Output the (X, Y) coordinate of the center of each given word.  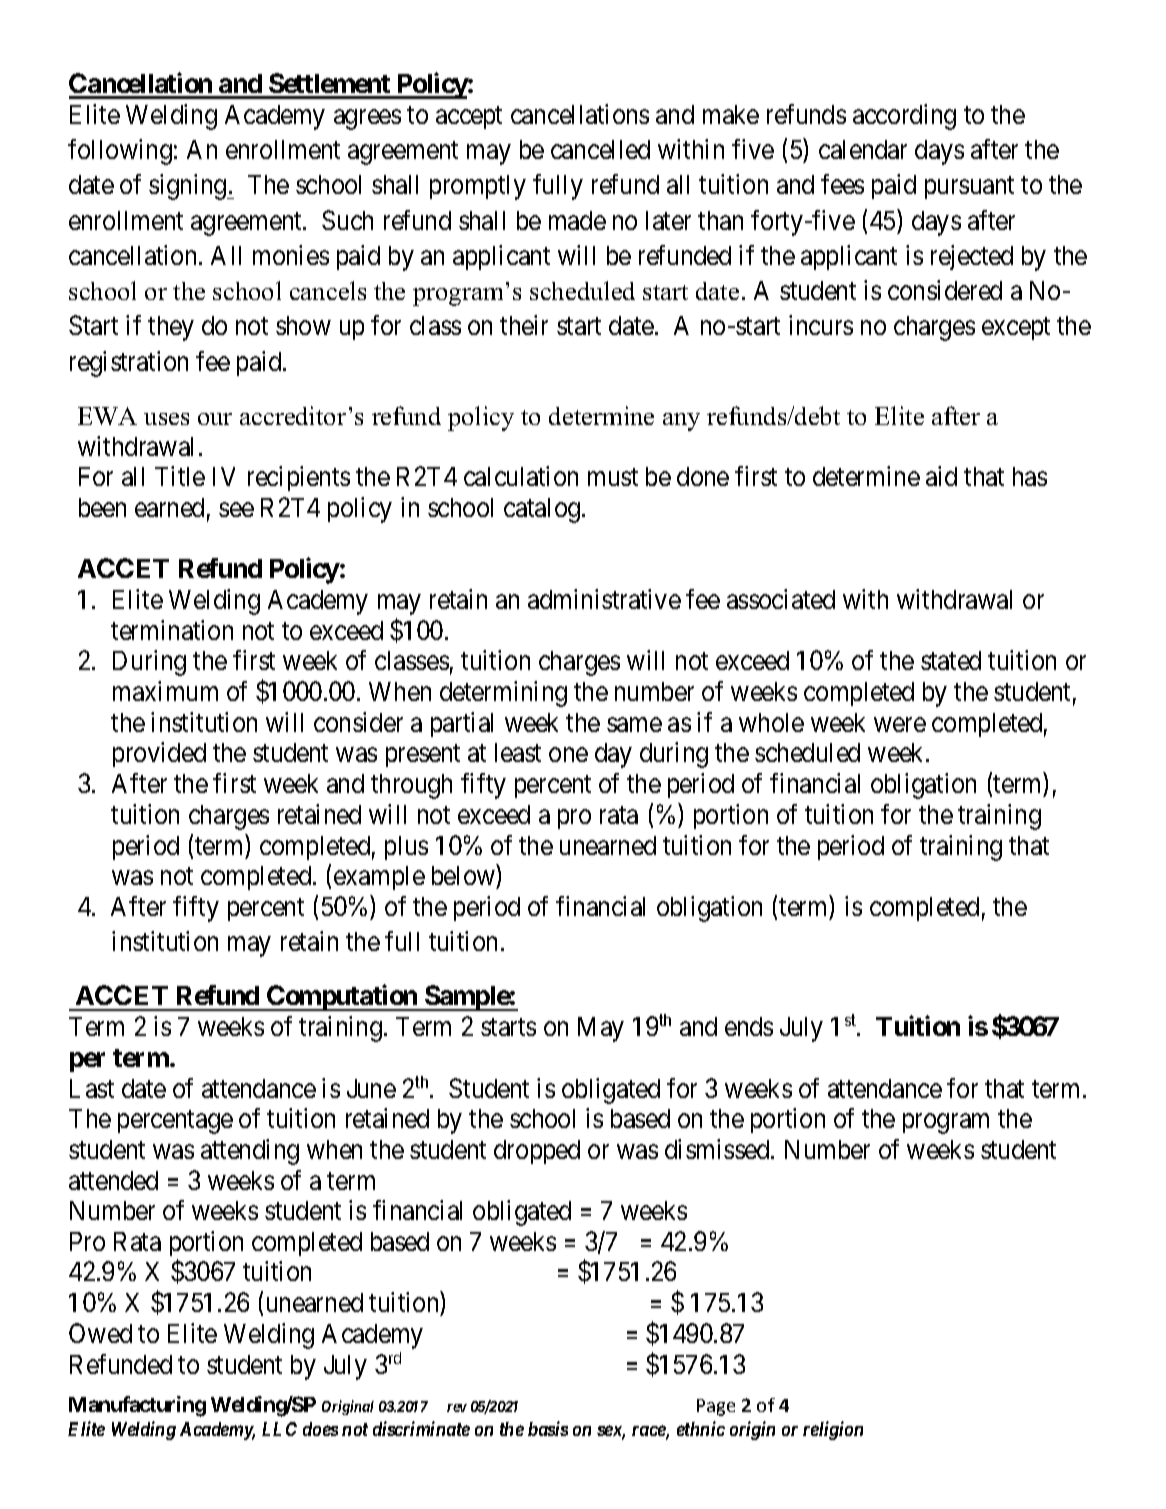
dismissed (718, 1149)
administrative (604, 599)
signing (189, 187)
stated (951, 660)
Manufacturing (137, 1406)
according (904, 117)
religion (833, 1430)
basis (548, 1428)
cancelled (600, 149)
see (236, 510)
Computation (342, 998)
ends (749, 1026)
